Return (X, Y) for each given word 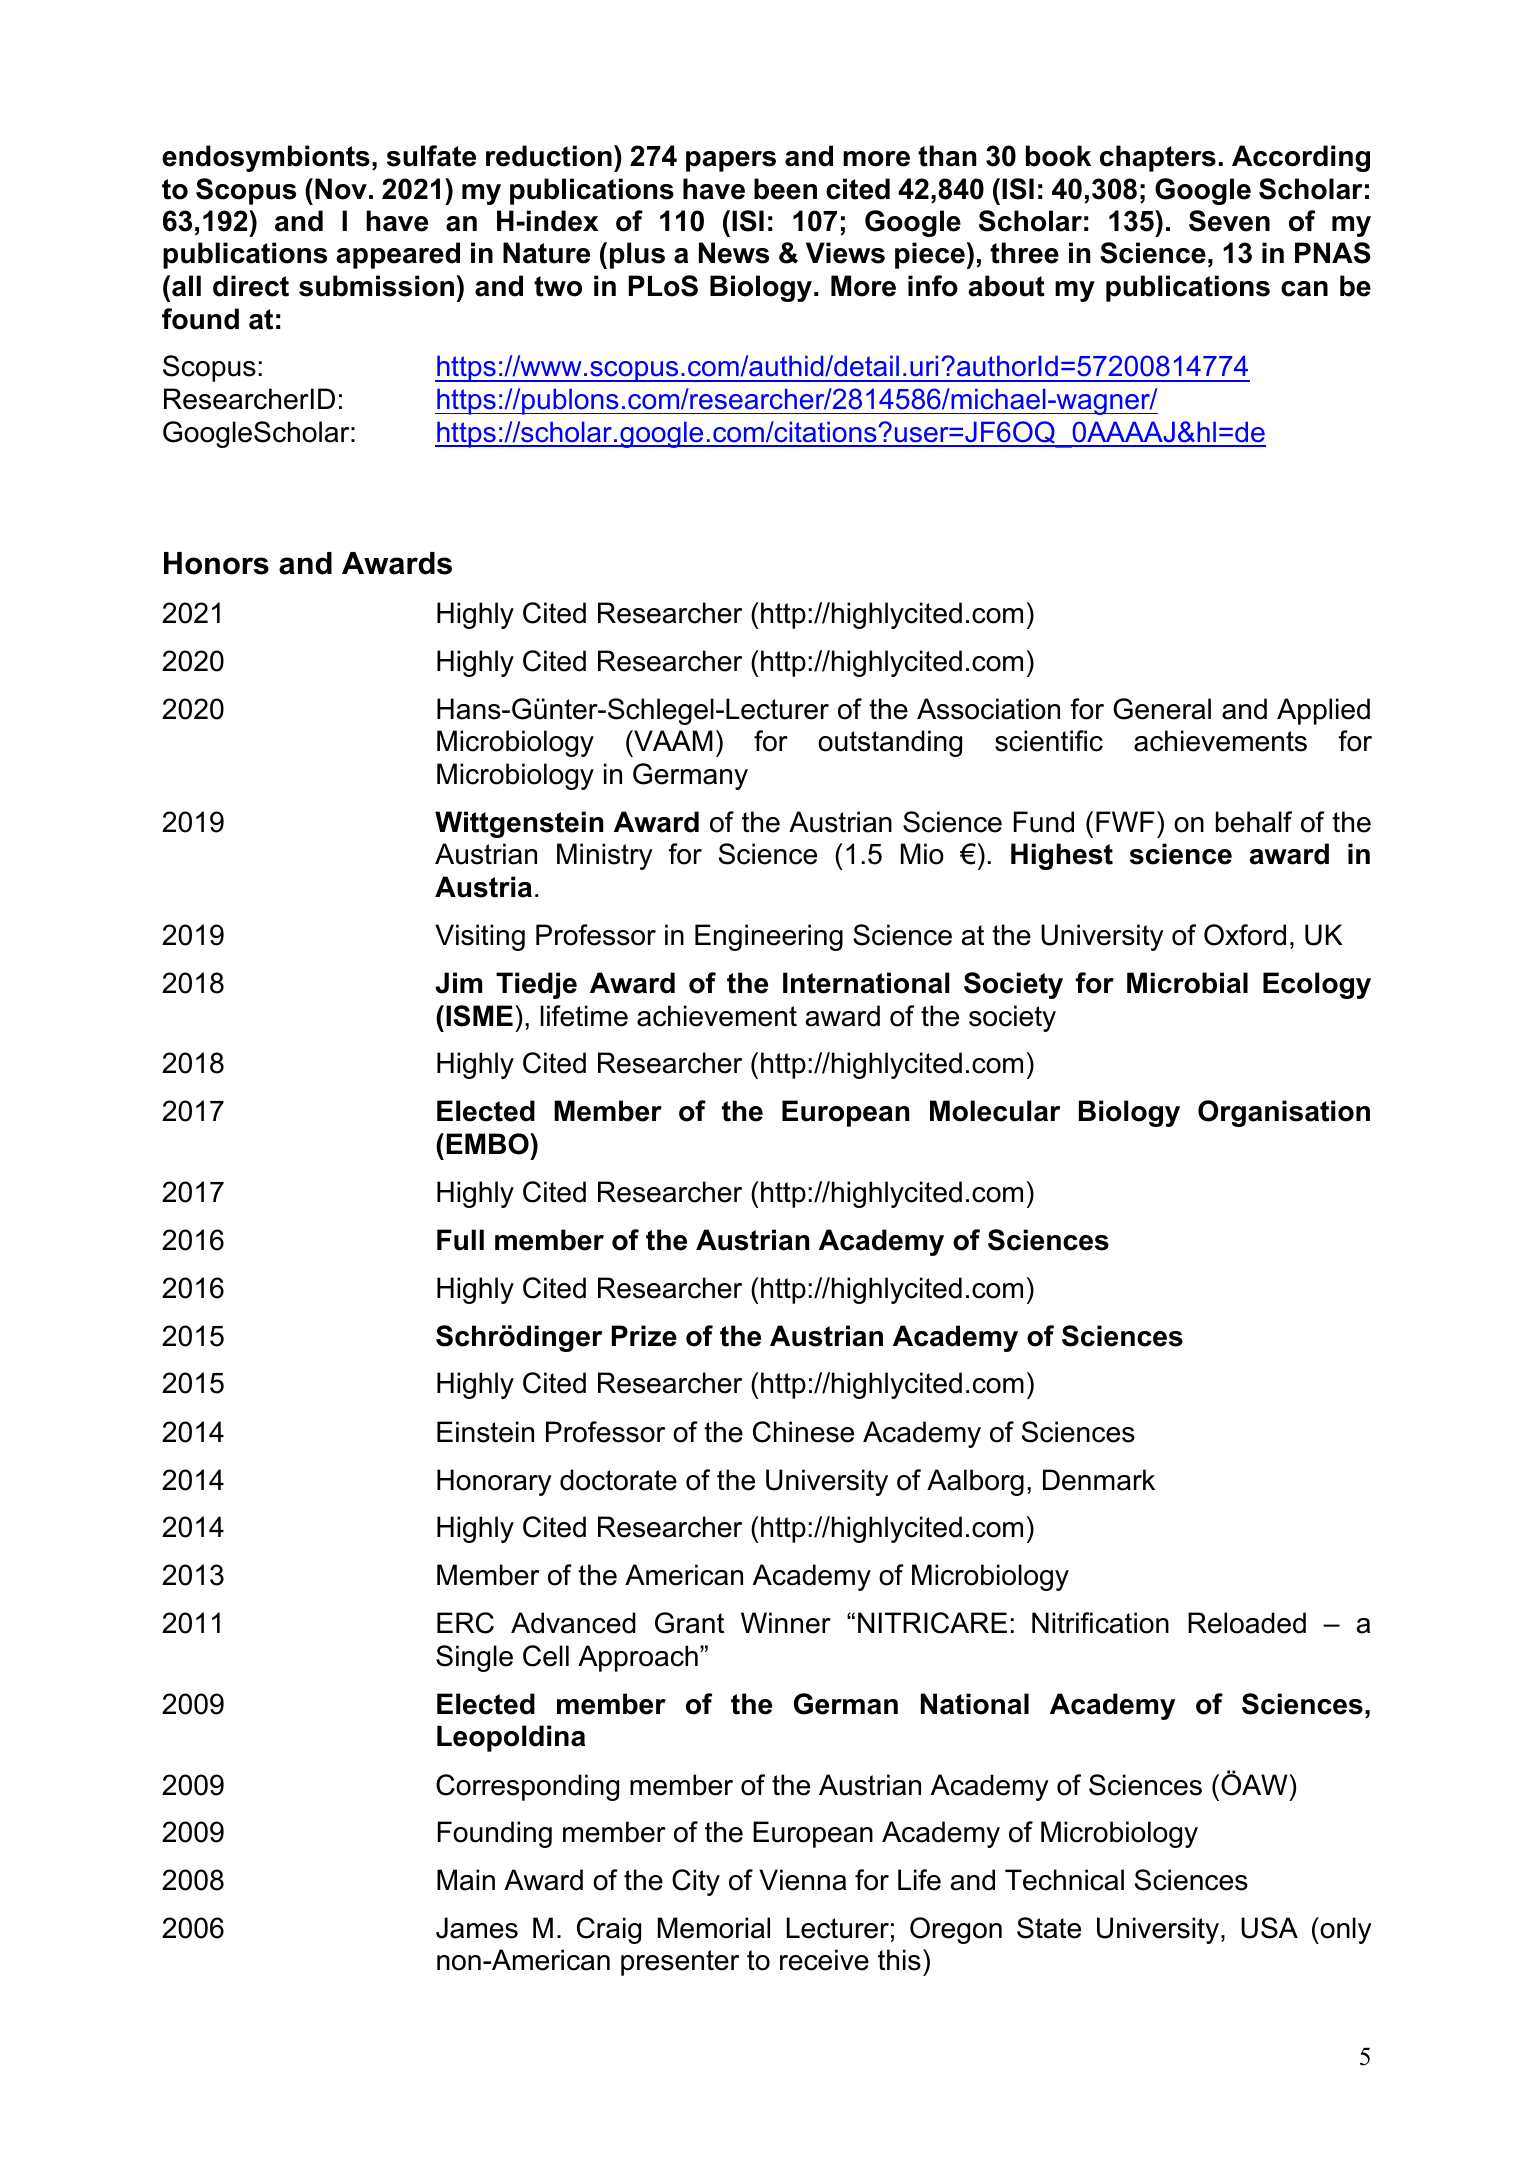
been (785, 189)
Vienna (802, 1880)
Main (466, 1880)
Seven (1229, 221)
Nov (341, 189)
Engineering (769, 937)
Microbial (1187, 983)
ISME (479, 1016)
